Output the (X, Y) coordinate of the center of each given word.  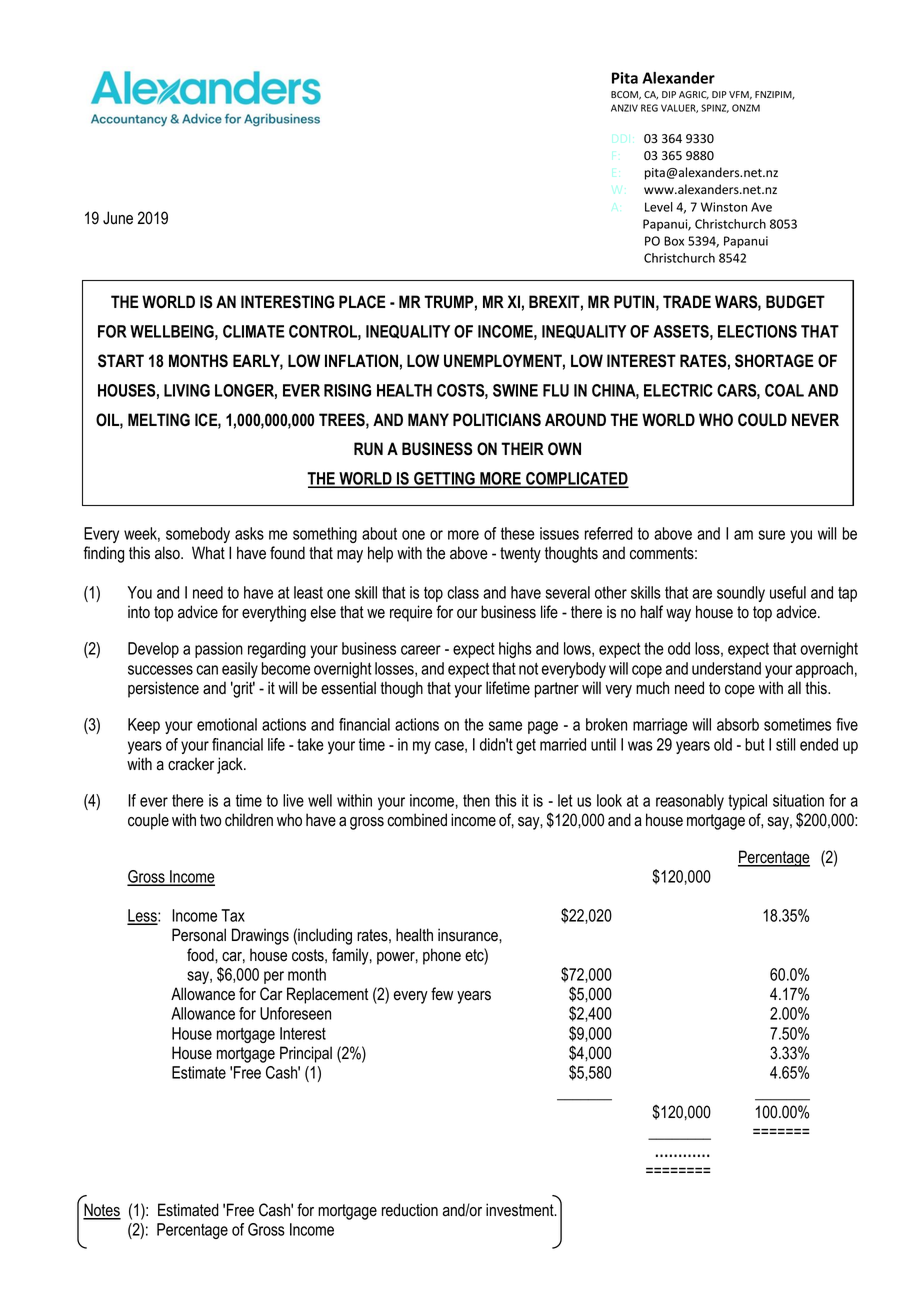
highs (515, 650)
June (118, 218)
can (207, 670)
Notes (102, 1211)
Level (659, 207)
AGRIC (694, 95)
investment (521, 1210)
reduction (410, 1210)
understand (726, 668)
